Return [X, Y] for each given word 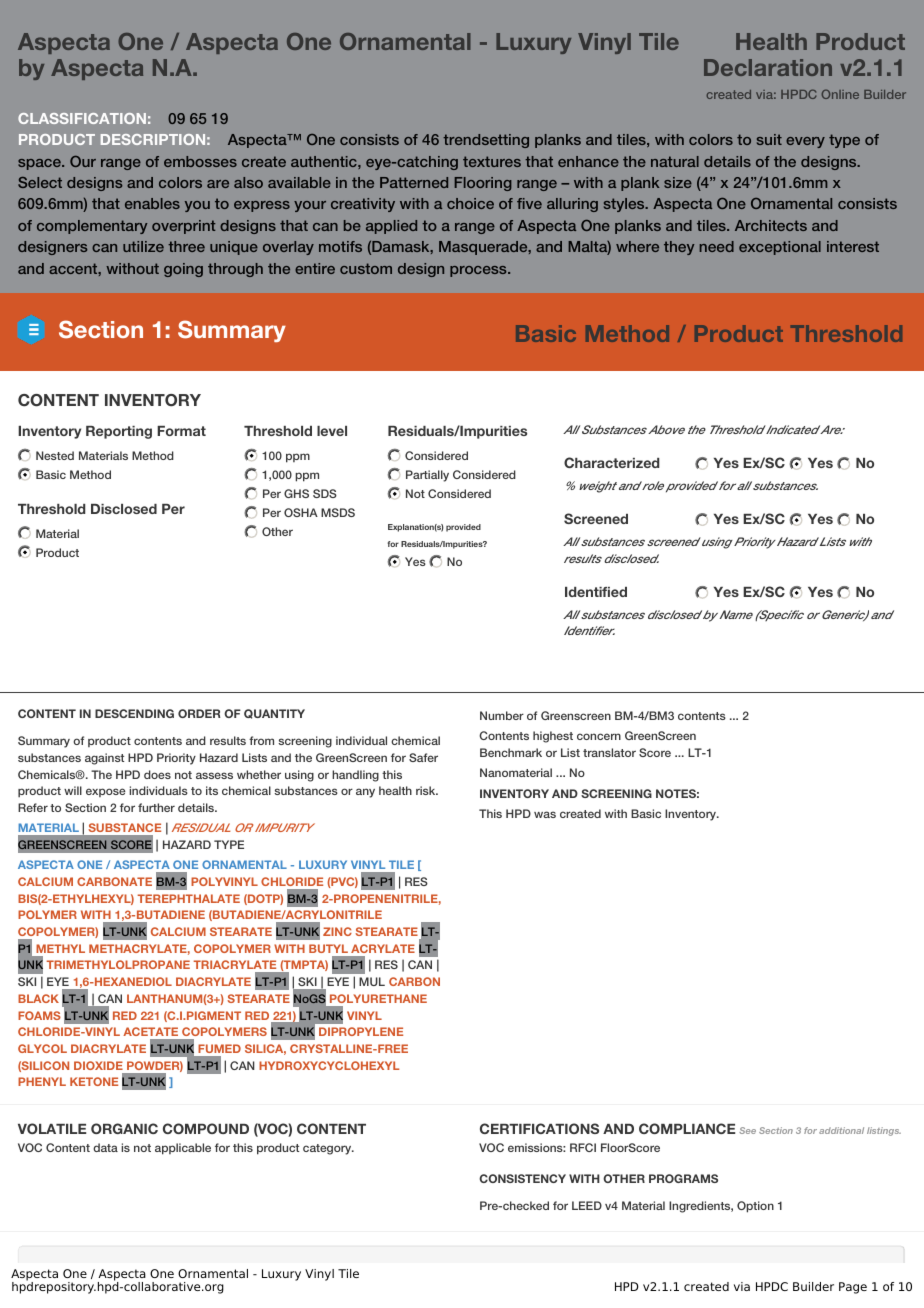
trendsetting [486, 141]
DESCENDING [134, 713]
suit [769, 139]
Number [502, 715]
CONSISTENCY [522, 1178]
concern [599, 736]
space [40, 164]
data [105, 1147]
